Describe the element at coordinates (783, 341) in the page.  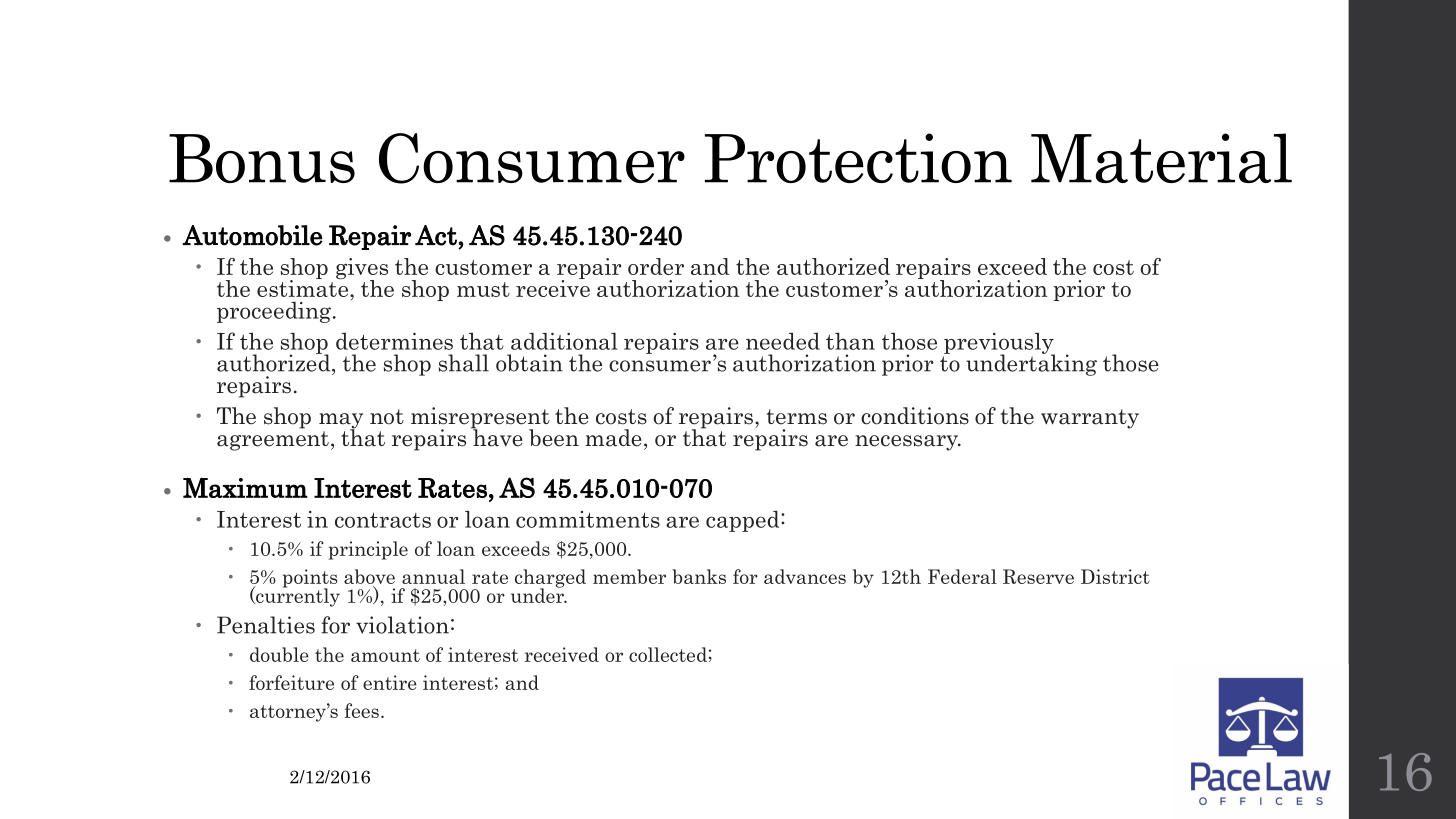
I see `needed` at that location.
